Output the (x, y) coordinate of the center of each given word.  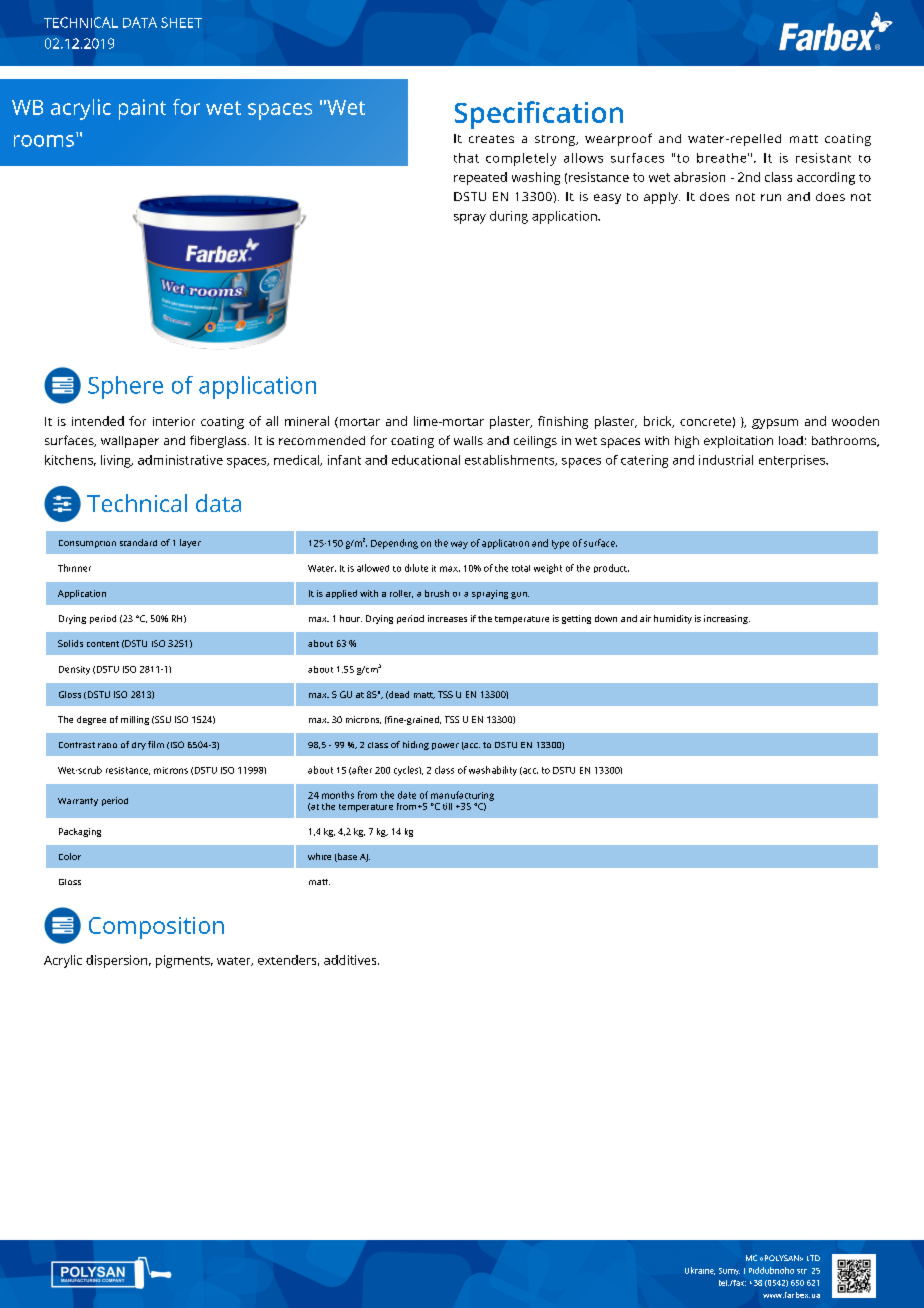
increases (447, 618)
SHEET (181, 22)
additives (351, 960)
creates (491, 139)
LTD (813, 1258)
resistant (823, 158)
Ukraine (700, 1271)
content (103, 644)
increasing (727, 619)
